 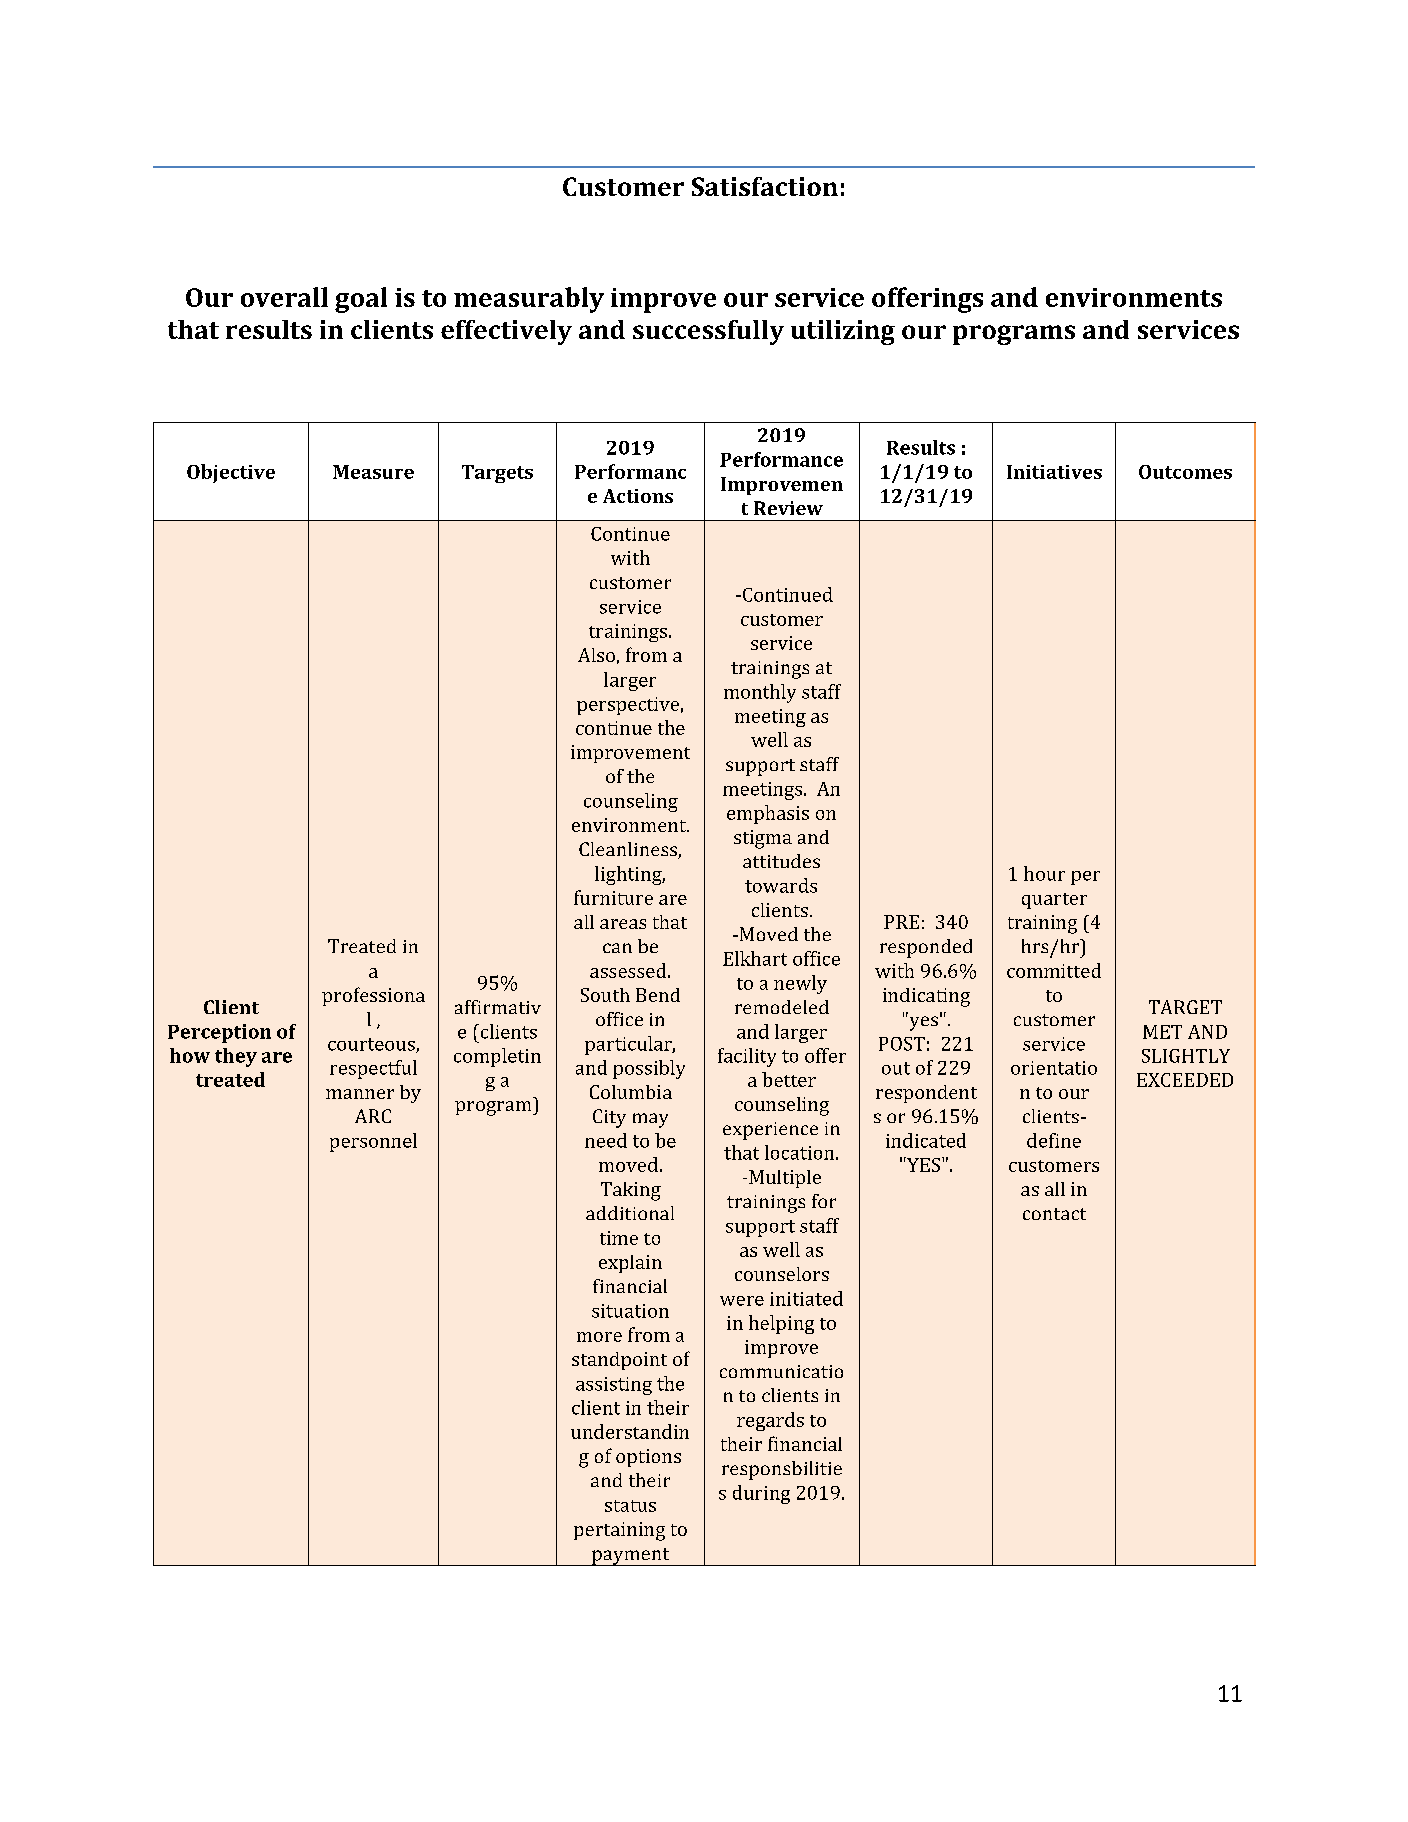 I want to click on during, so click(x=761, y=1494).
